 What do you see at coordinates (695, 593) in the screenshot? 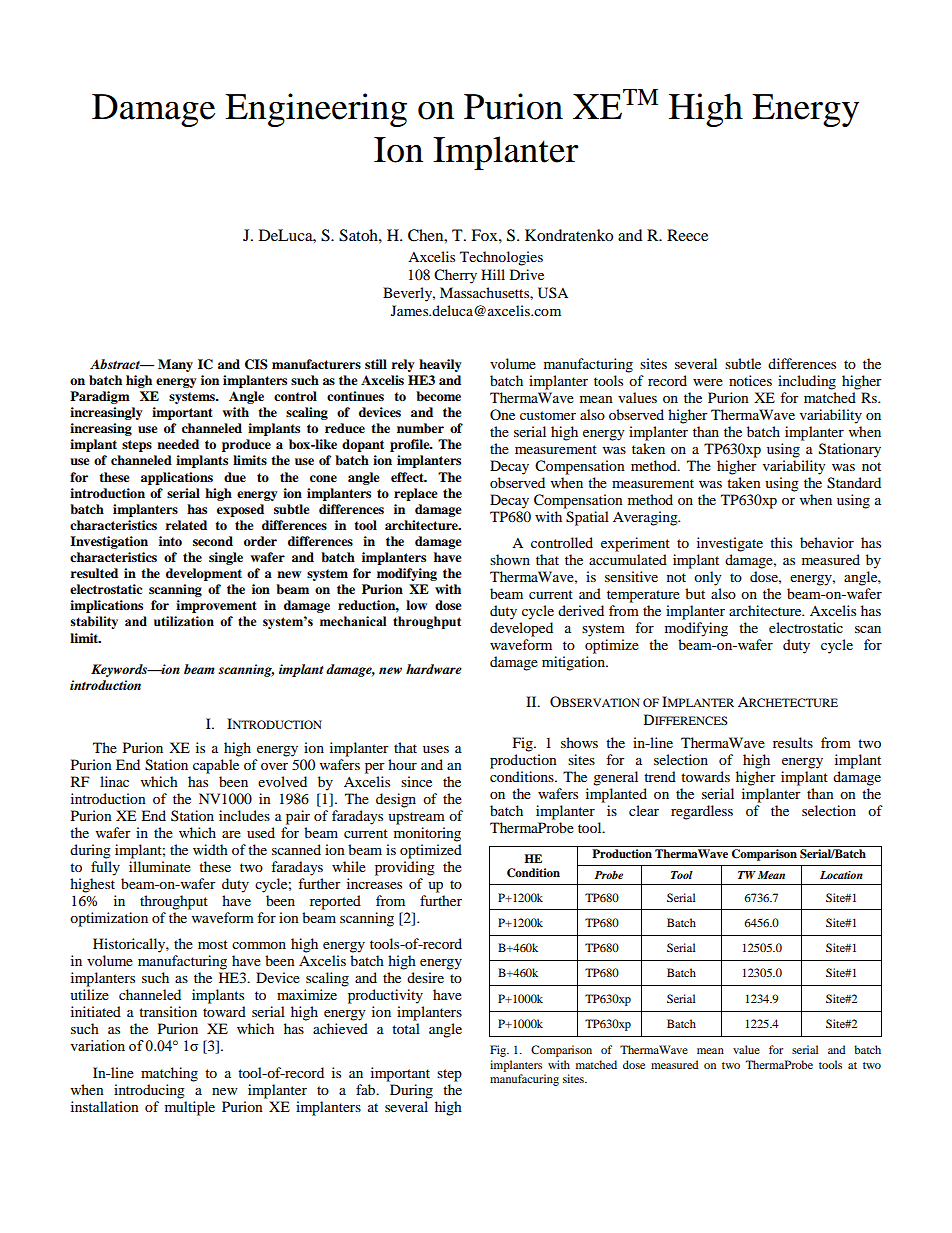
I see `but` at bounding box center [695, 593].
